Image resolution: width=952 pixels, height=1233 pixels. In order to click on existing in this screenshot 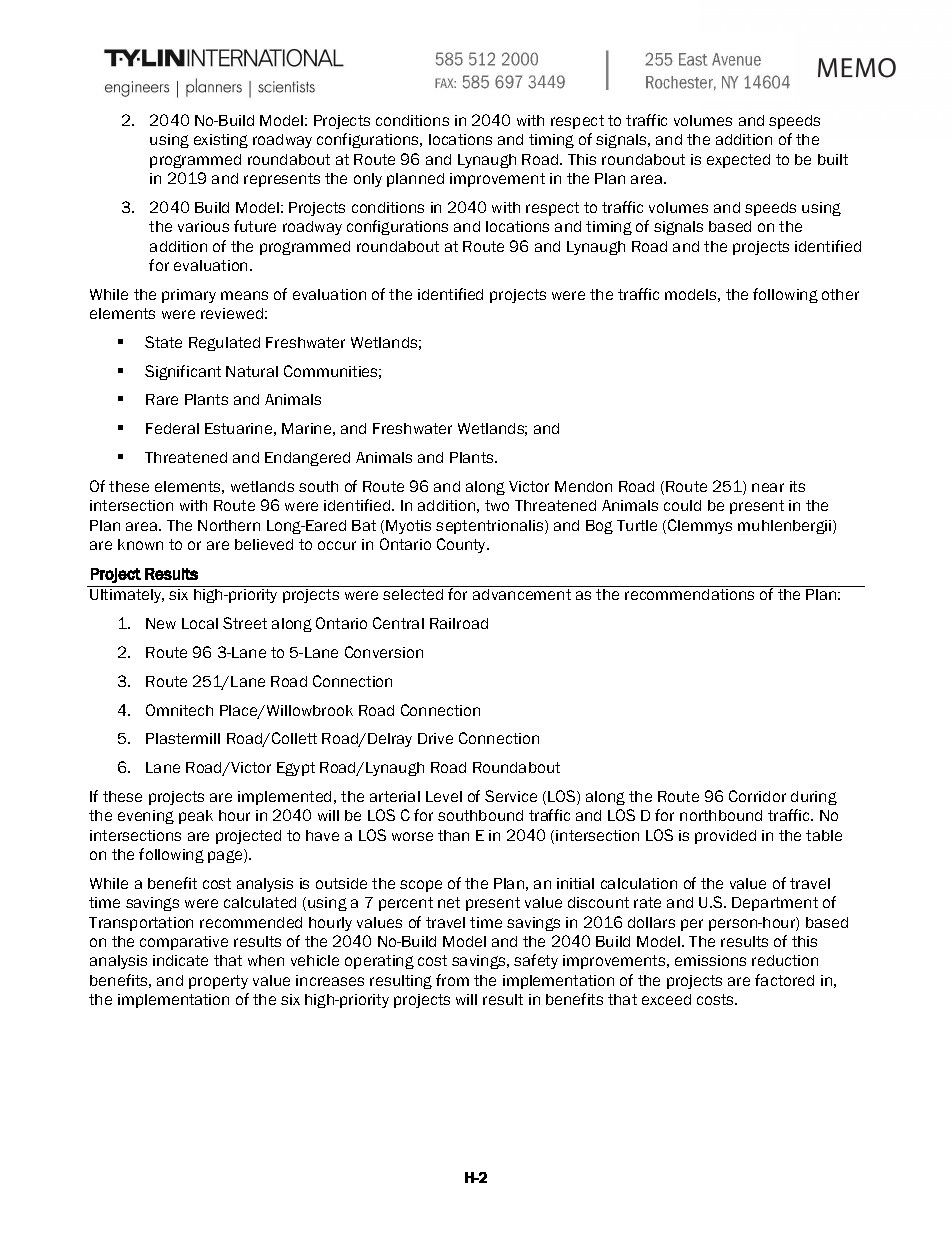, I will do `click(221, 141)`.
